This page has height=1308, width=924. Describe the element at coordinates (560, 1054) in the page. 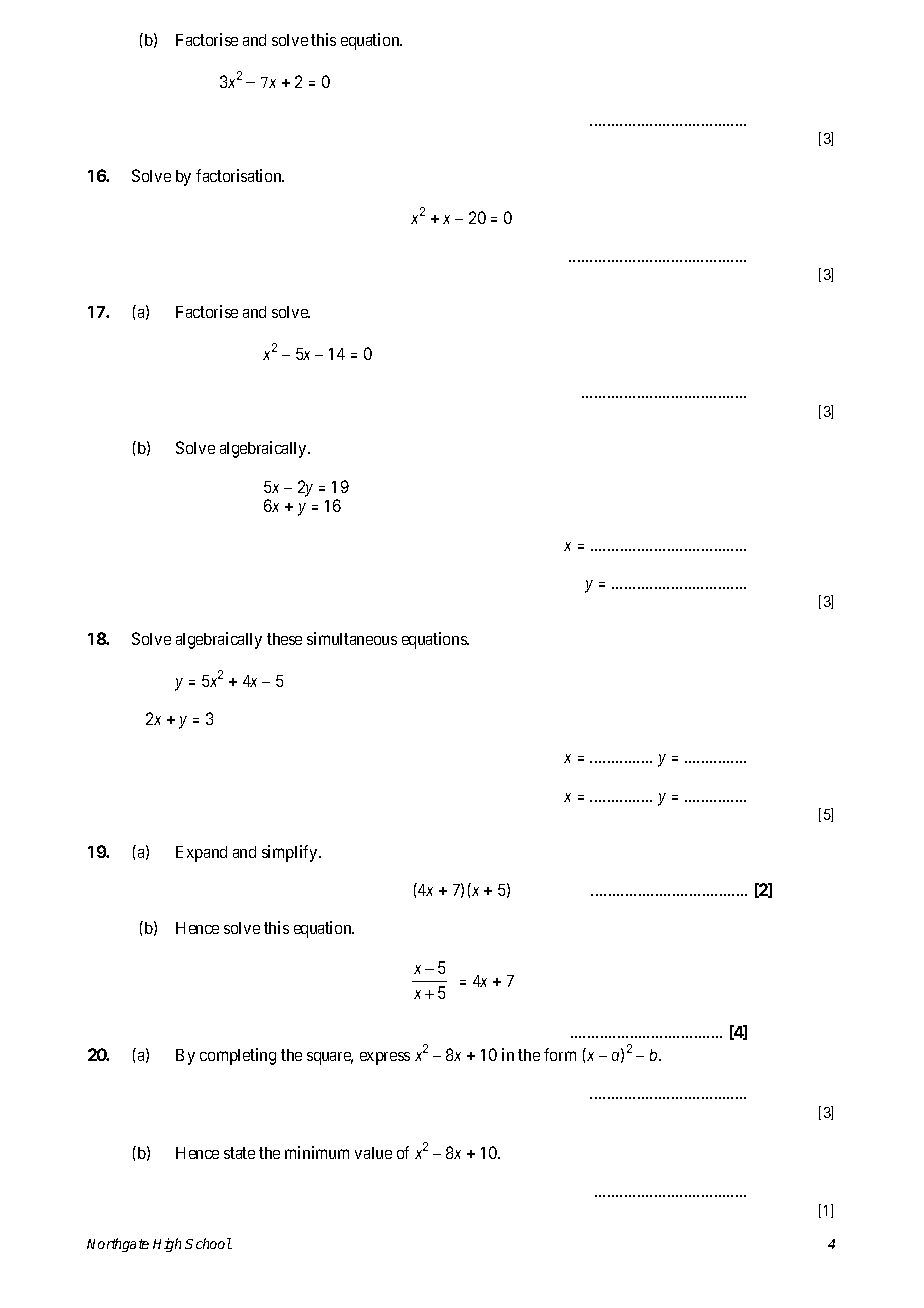

I see `form` at that location.
